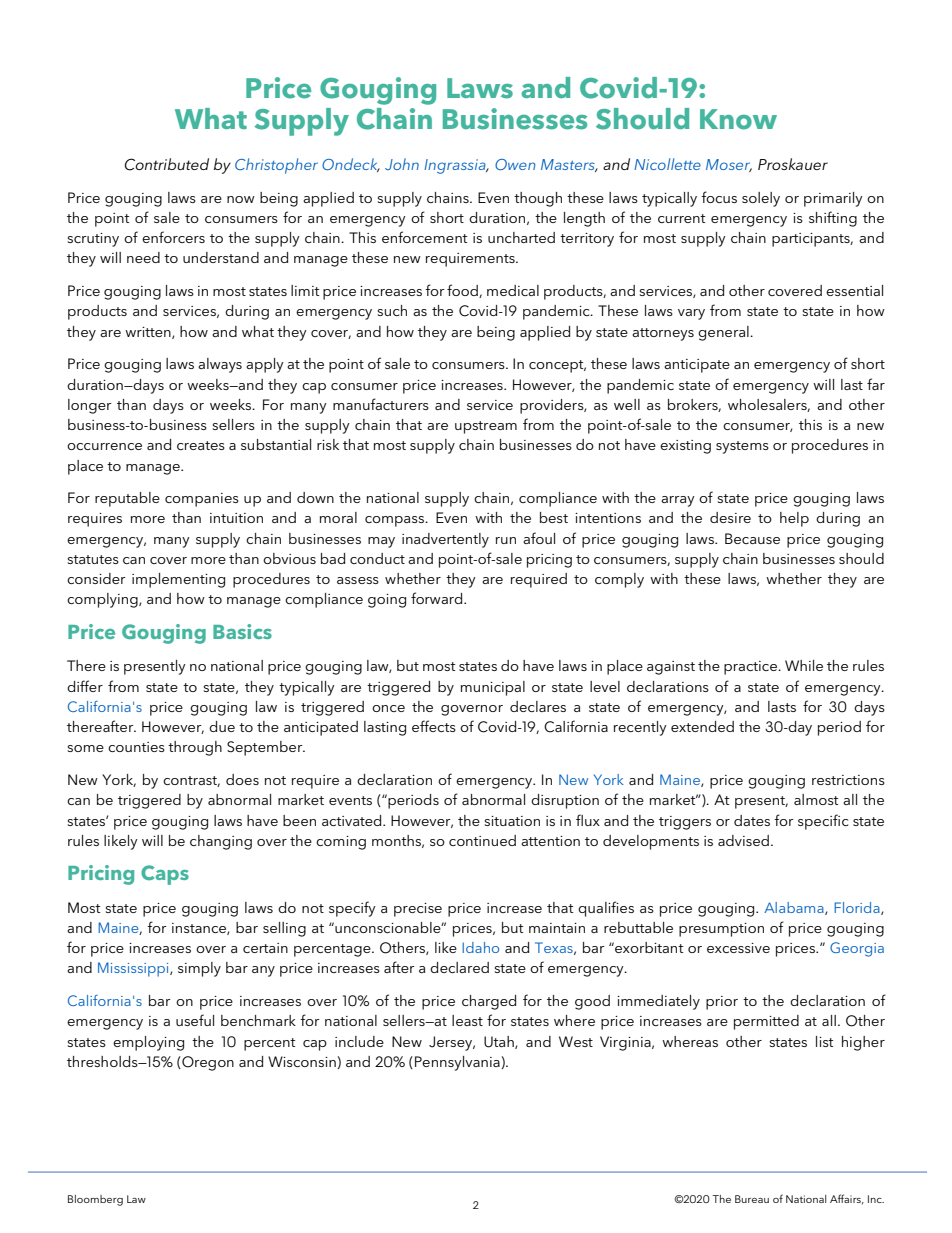 This screenshot has height=1233, width=952. What do you see at coordinates (166, 164) in the screenshot?
I see `Contributed` at bounding box center [166, 164].
